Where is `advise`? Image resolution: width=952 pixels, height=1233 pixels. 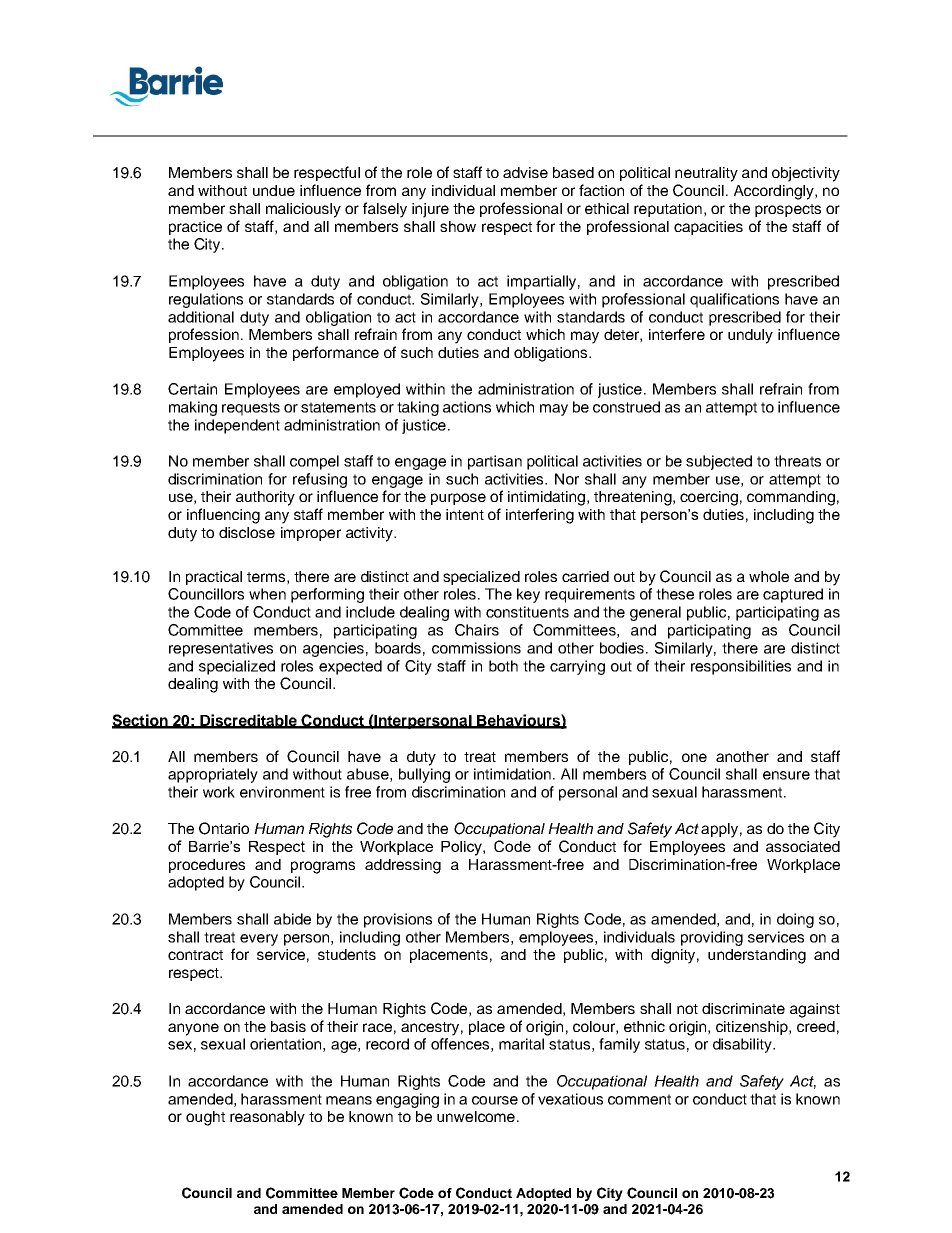 advise is located at coordinates (525, 172).
